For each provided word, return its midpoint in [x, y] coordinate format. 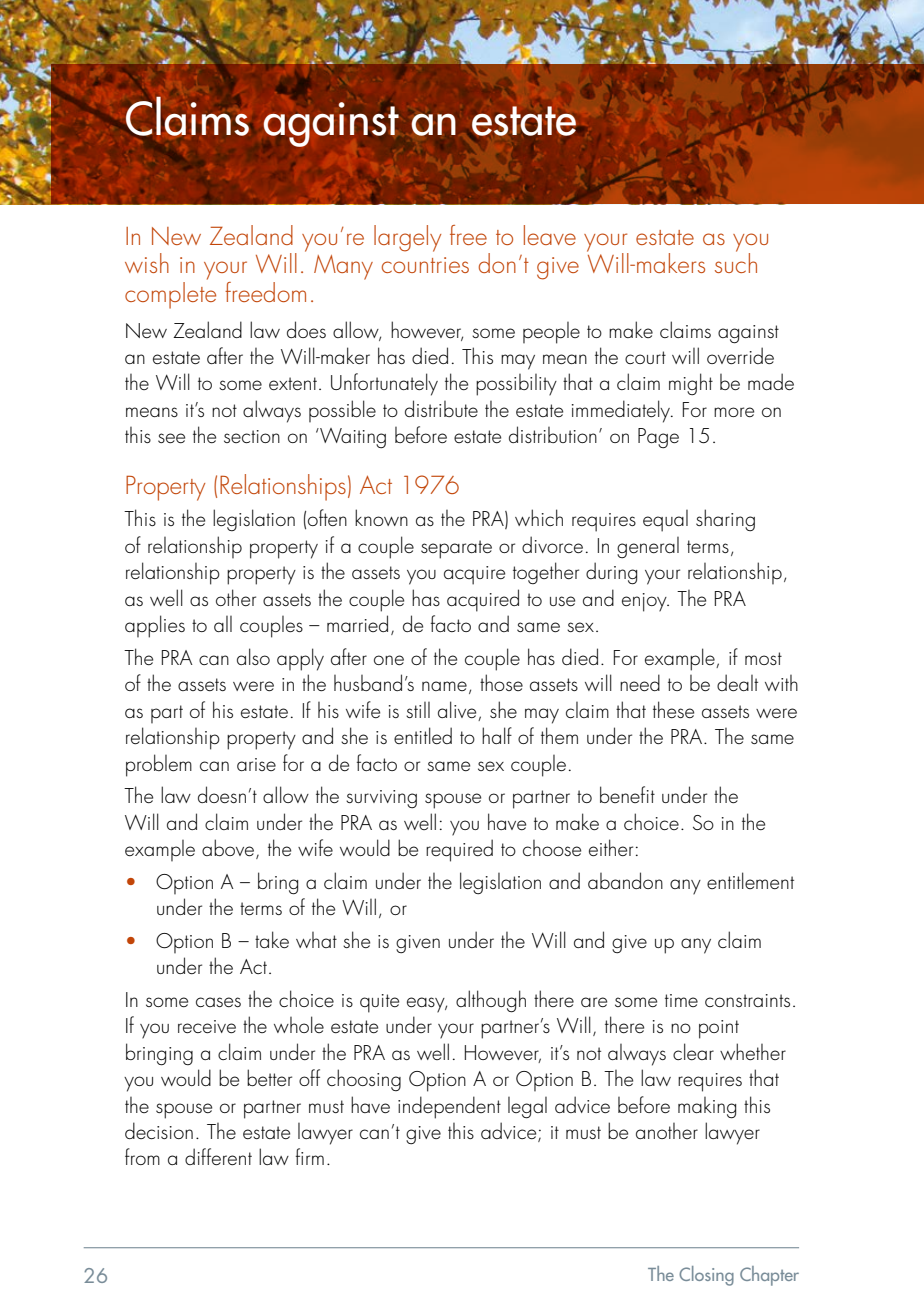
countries [425, 265]
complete [170, 294]
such [736, 262]
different [218, 1156]
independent [449, 1107]
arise [256, 764]
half [497, 735]
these [673, 709]
